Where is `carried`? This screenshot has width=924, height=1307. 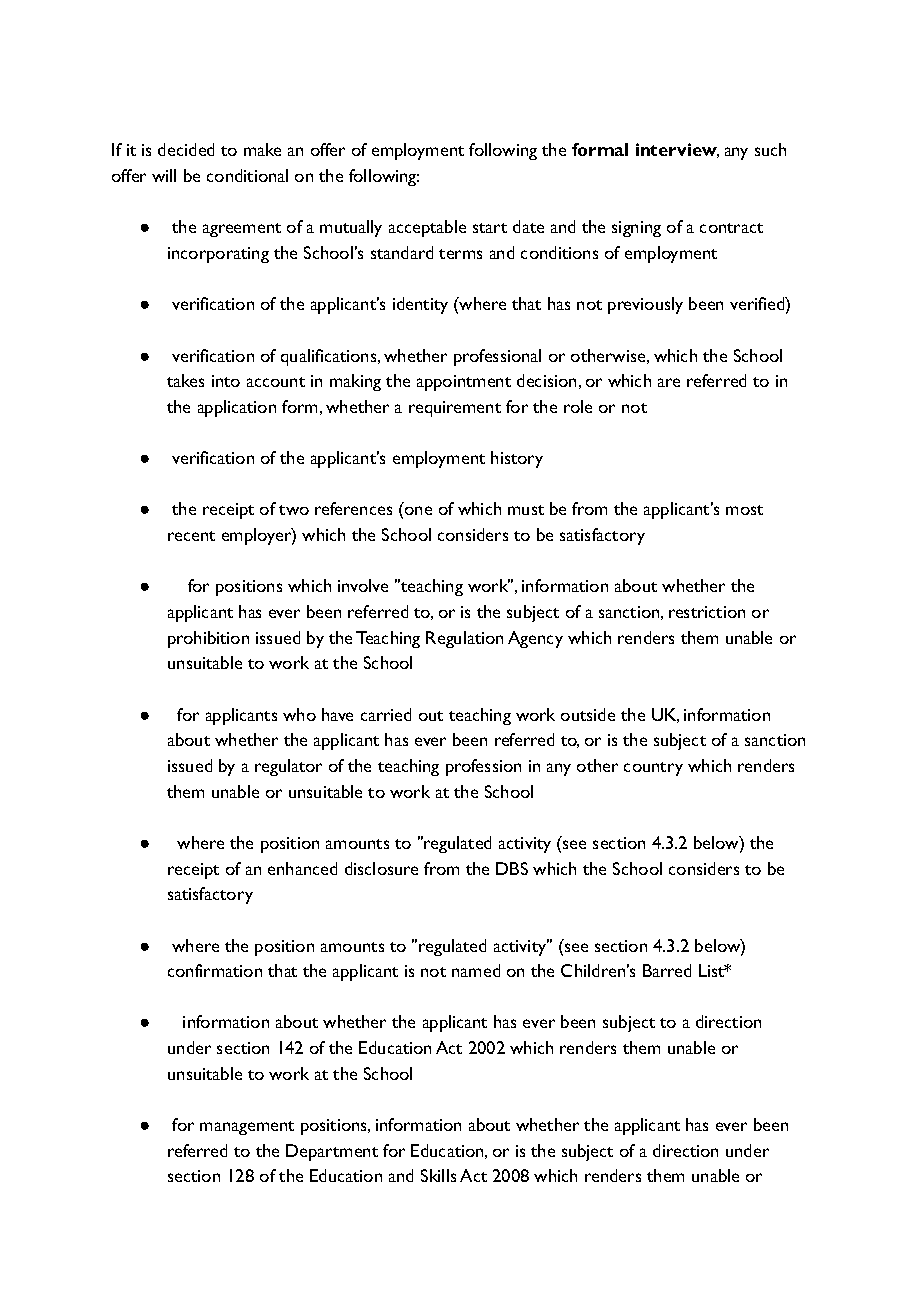 carried is located at coordinates (386, 714).
